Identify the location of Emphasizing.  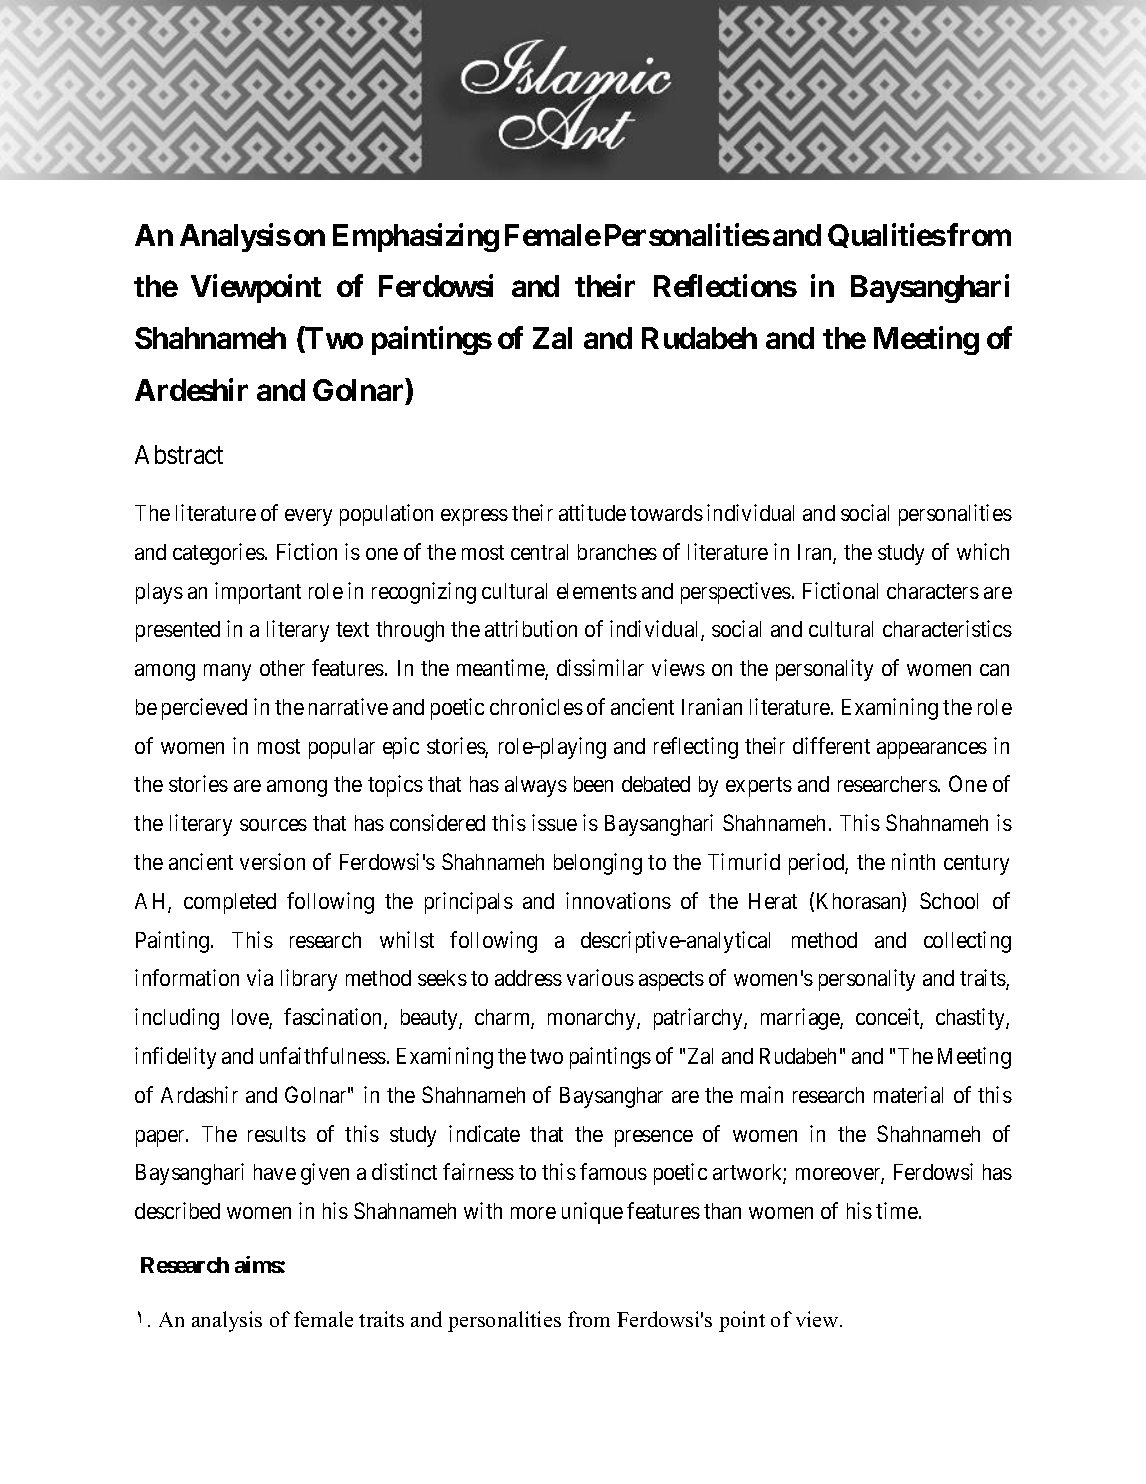
(416, 237).
